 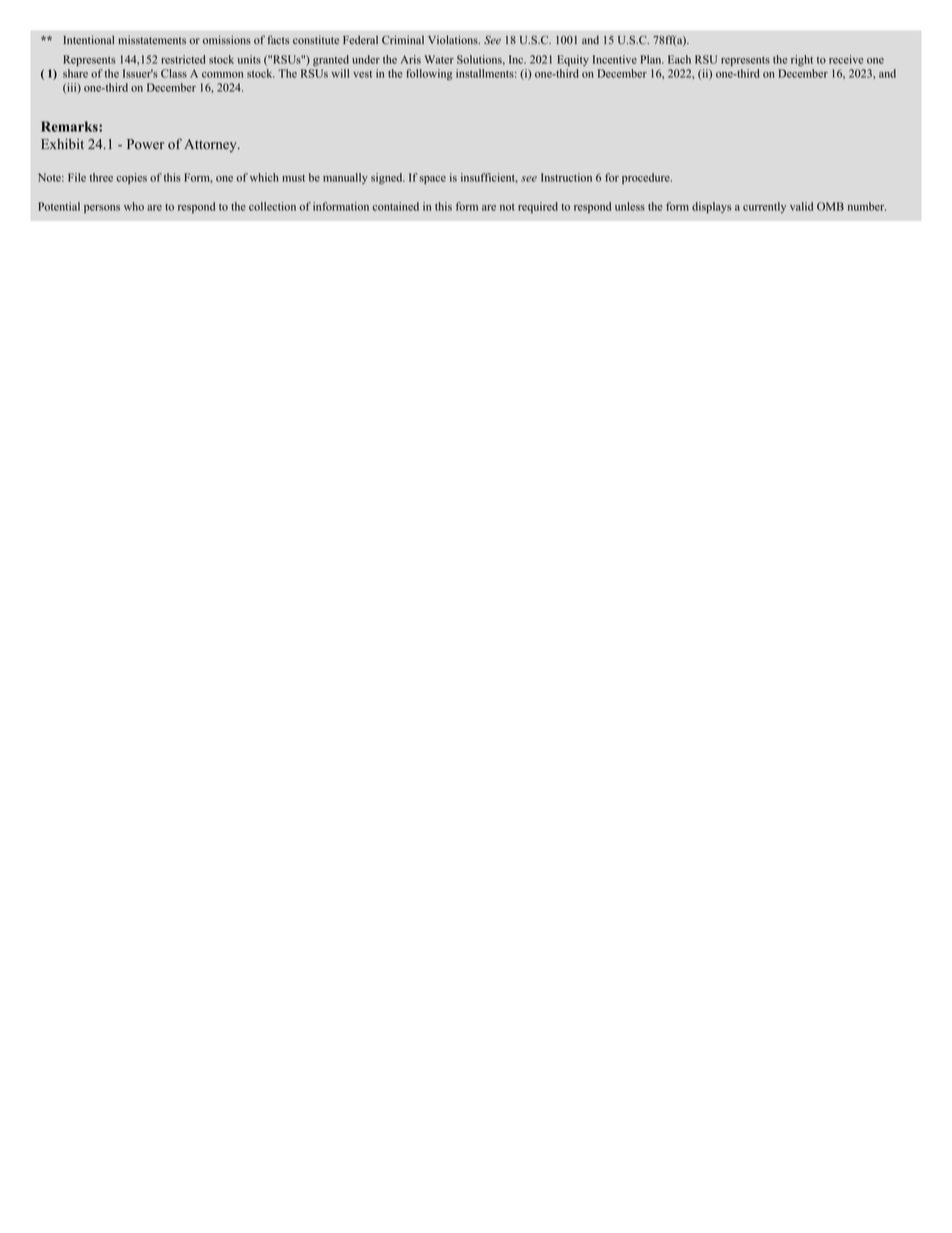 I want to click on right, so click(x=802, y=60).
